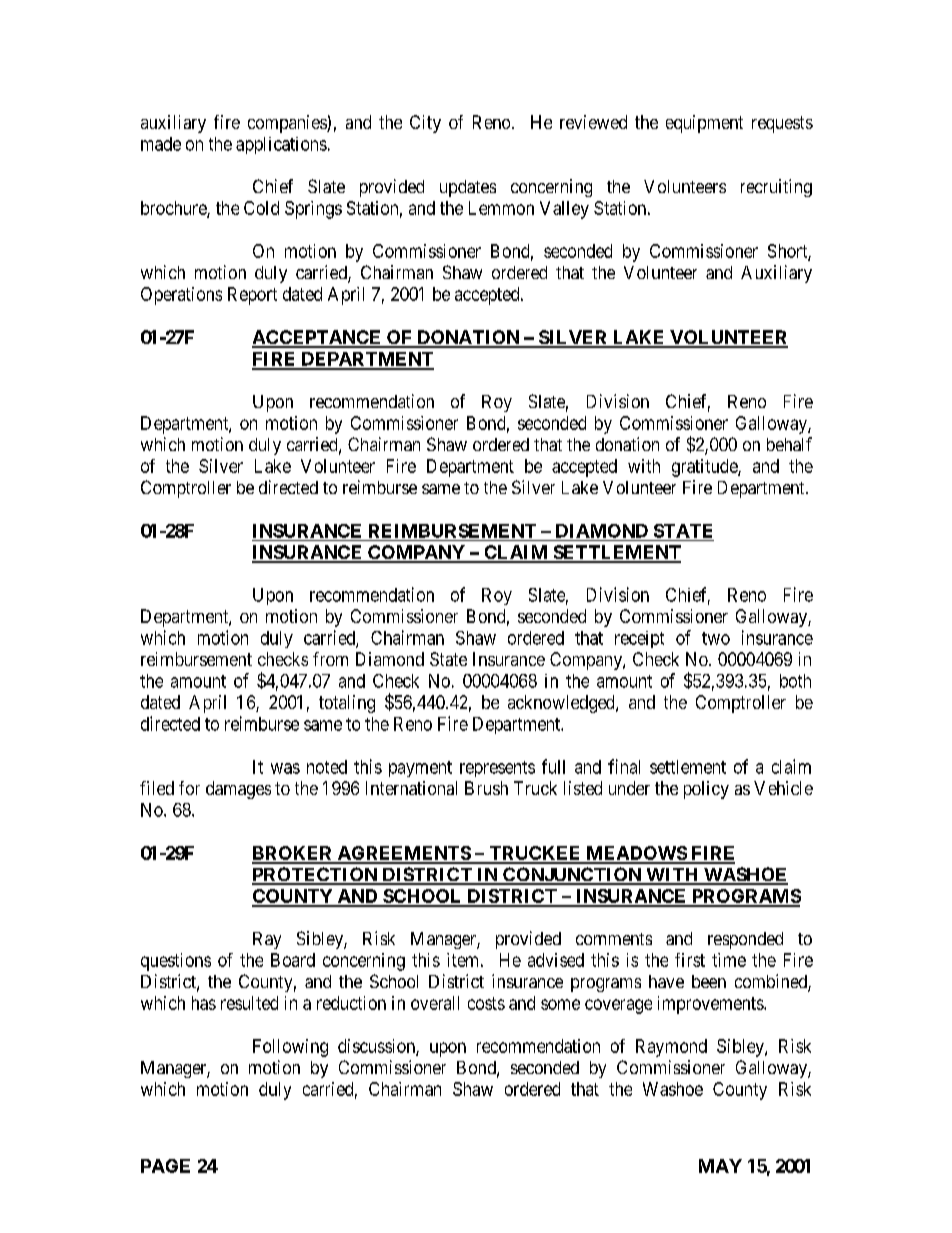 This page has height=1233, width=952. I want to click on applications, so click(281, 145).
